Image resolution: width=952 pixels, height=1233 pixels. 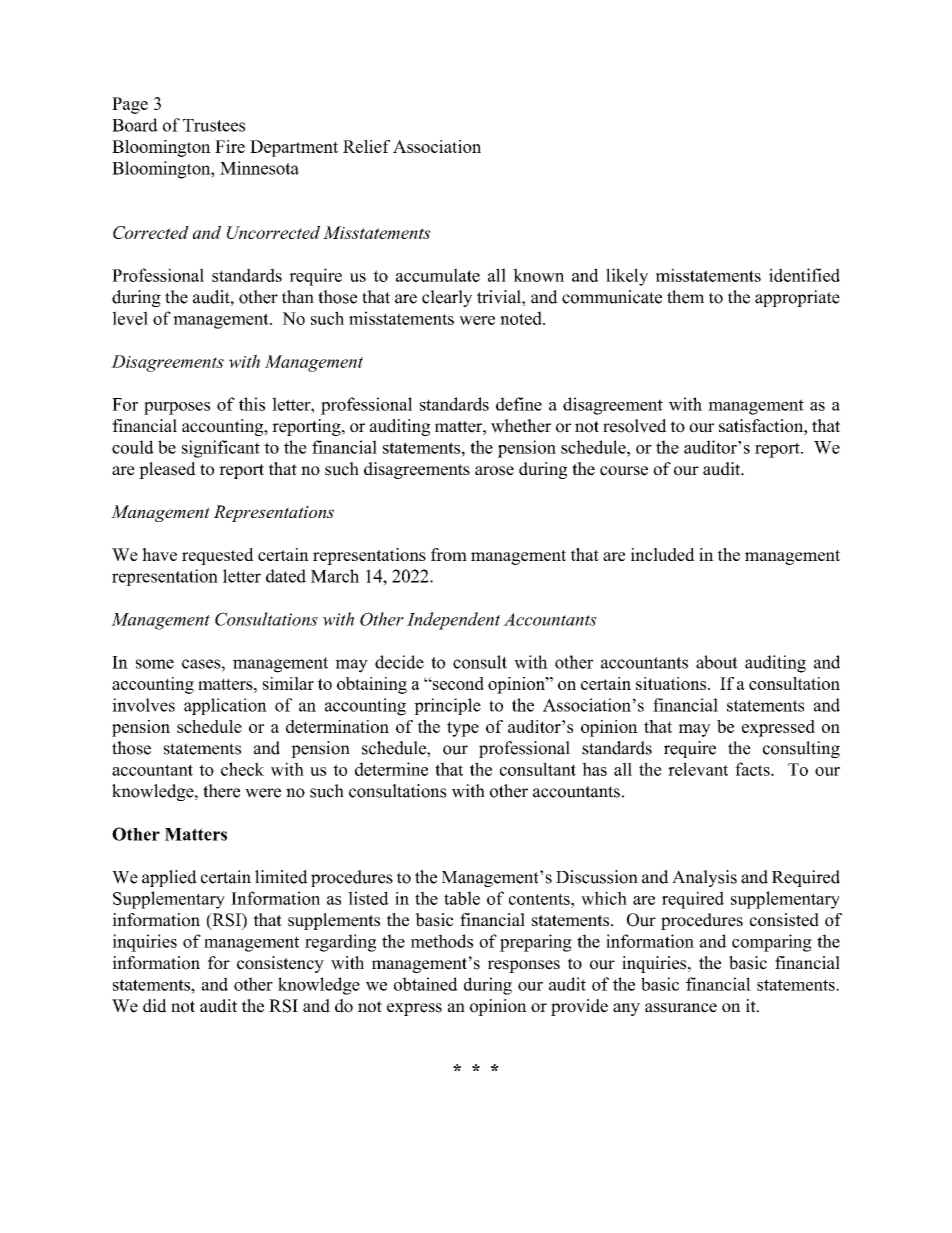 What do you see at coordinates (391, 769) in the page?
I see `determine` at bounding box center [391, 769].
